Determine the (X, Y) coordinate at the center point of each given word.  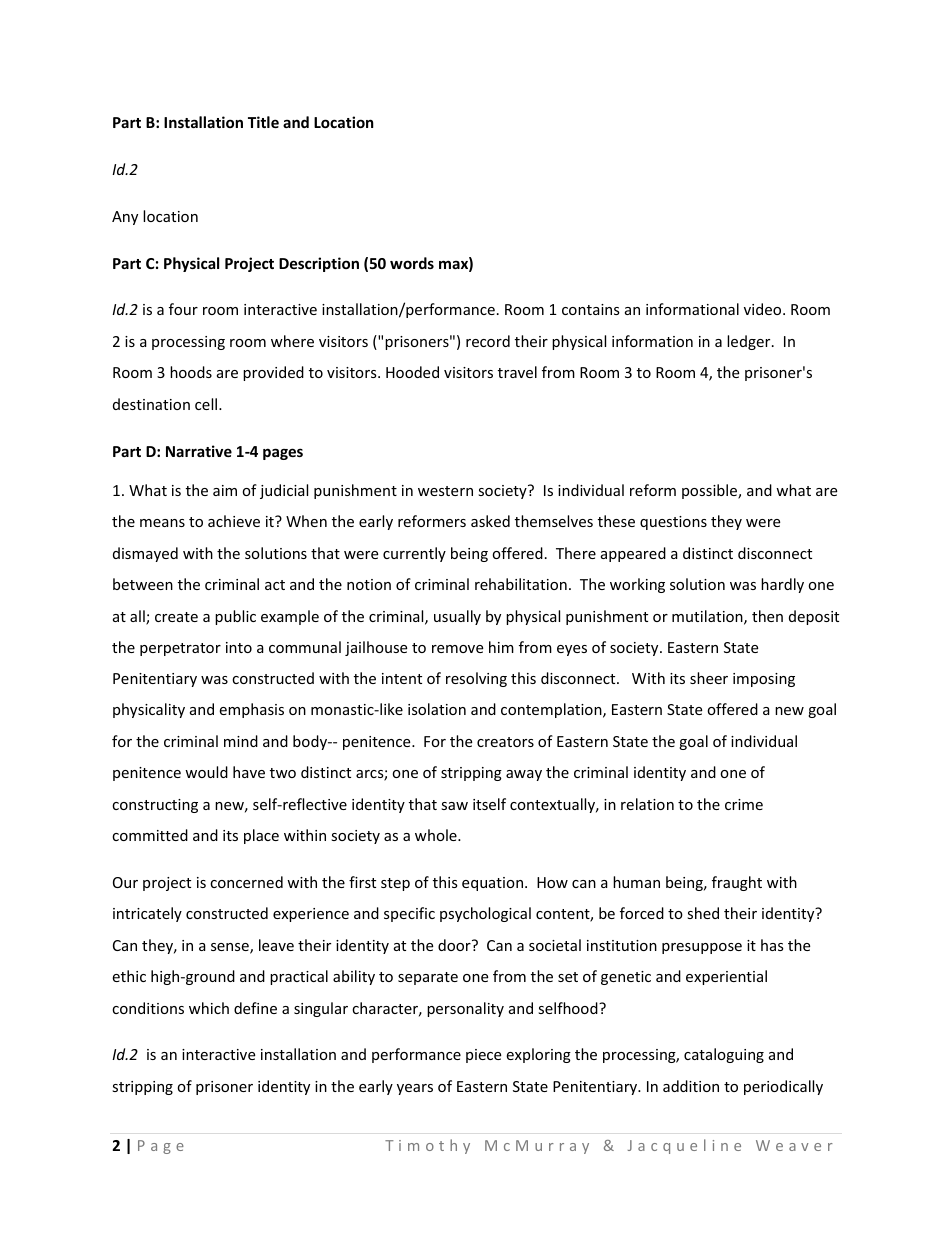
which (209, 1008)
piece (483, 1056)
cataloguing (724, 1055)
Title (263, 122)
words (412, 263)
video (764, 309)
